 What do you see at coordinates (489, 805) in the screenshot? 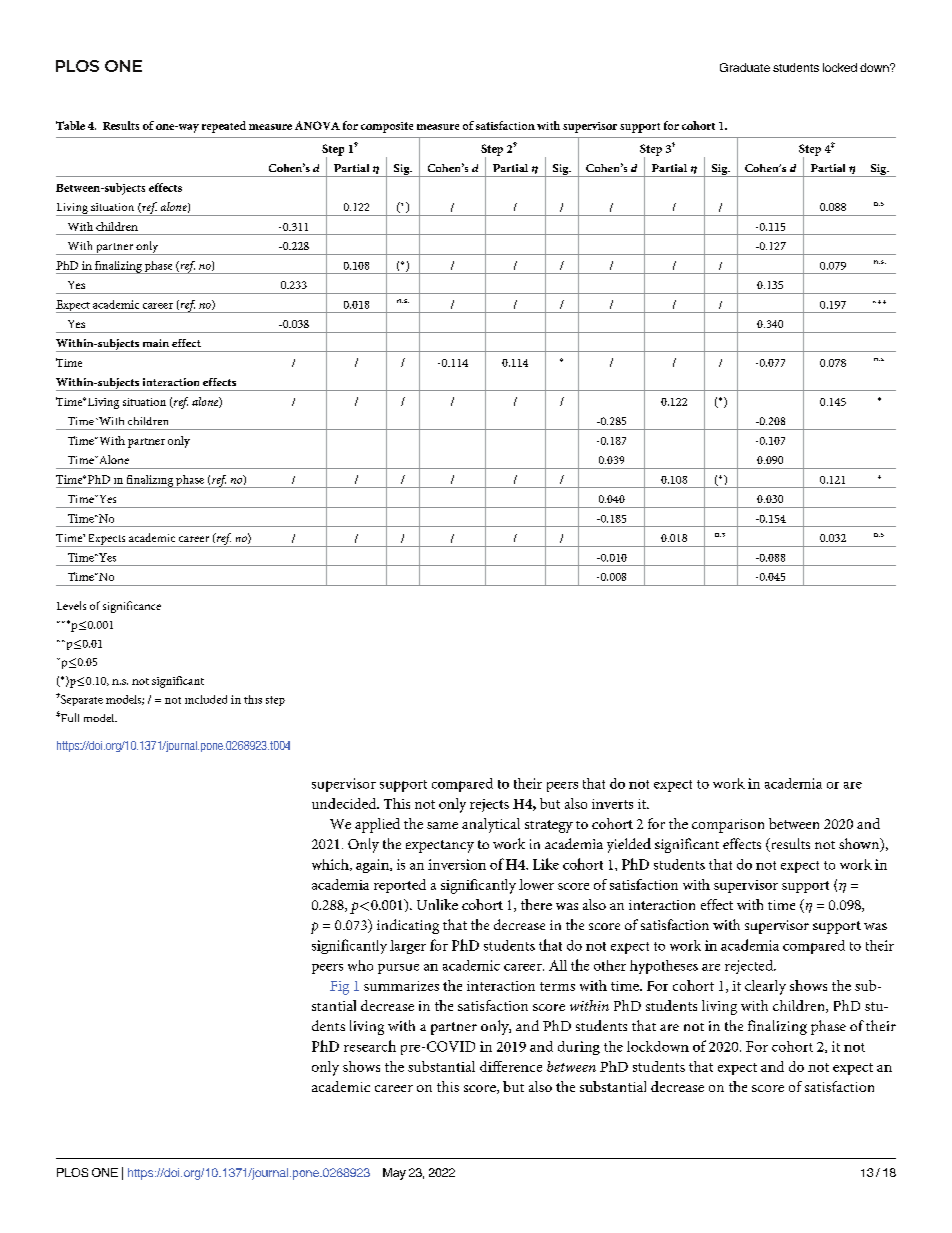
I see `rejects` at bounding box center [489, 805].
